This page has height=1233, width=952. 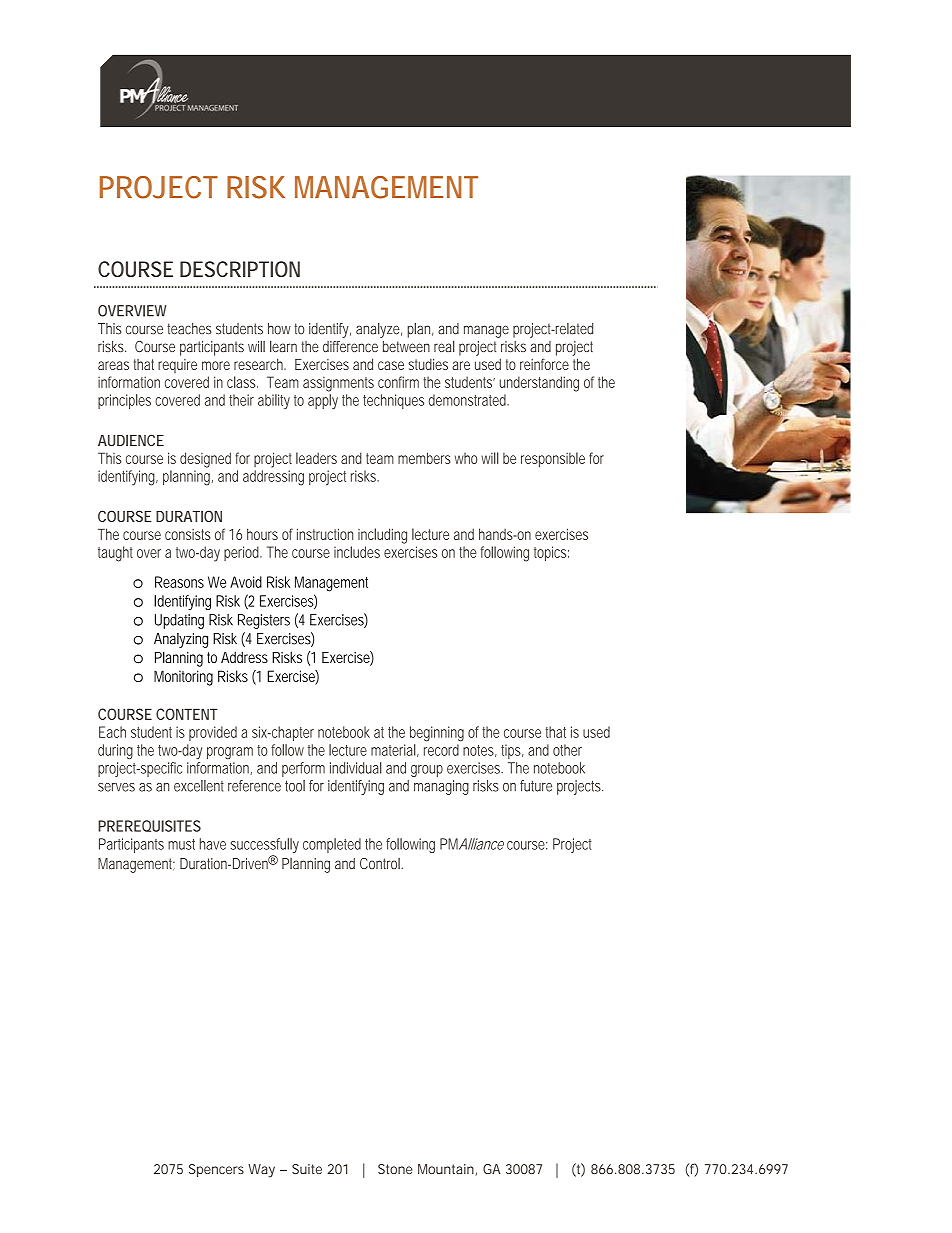 What do you see at coordinates (356, 768) in the page?
I see `individual` at bounding box center [356, 768].
